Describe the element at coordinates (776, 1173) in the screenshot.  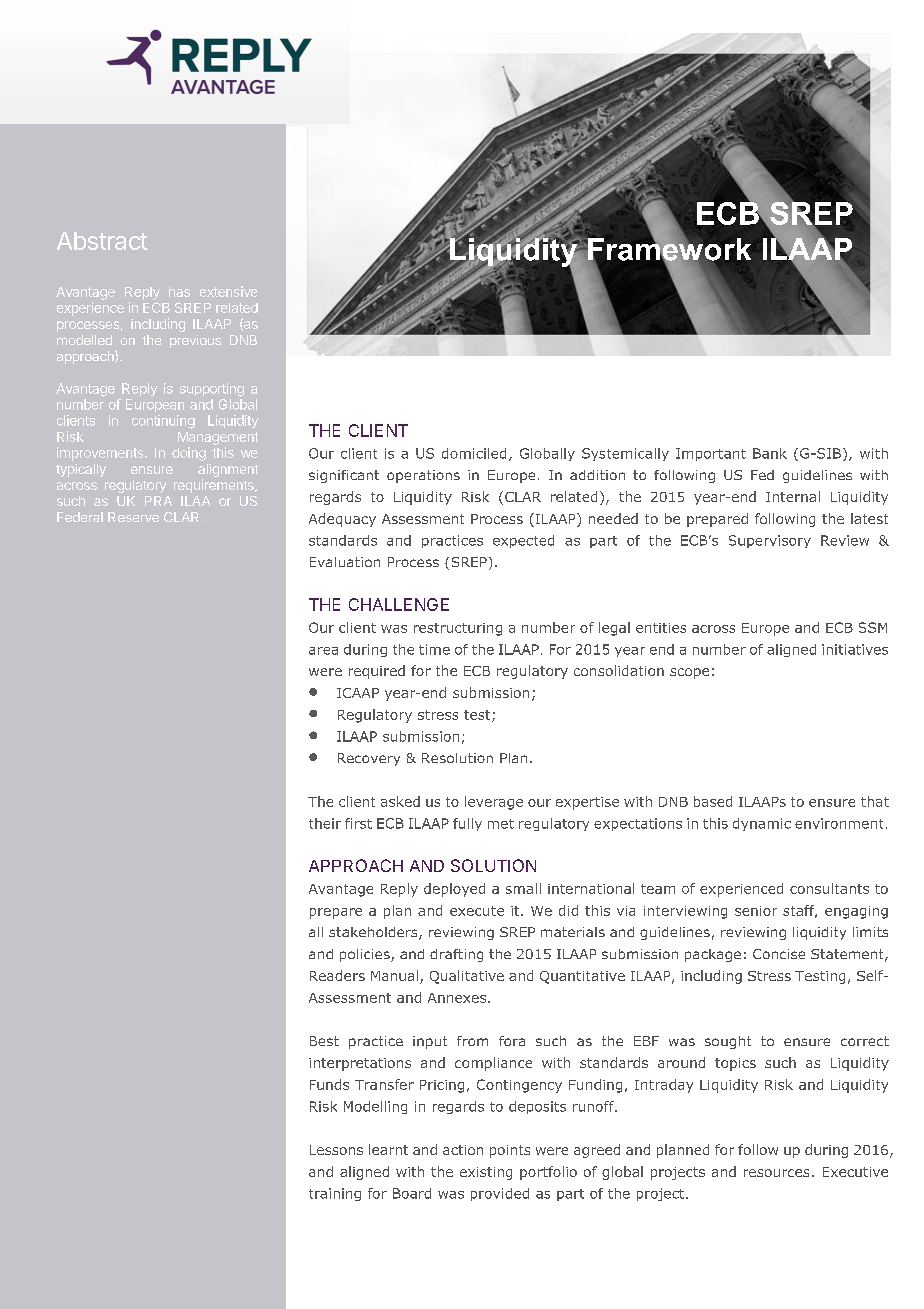
I see `resources` at that location.
